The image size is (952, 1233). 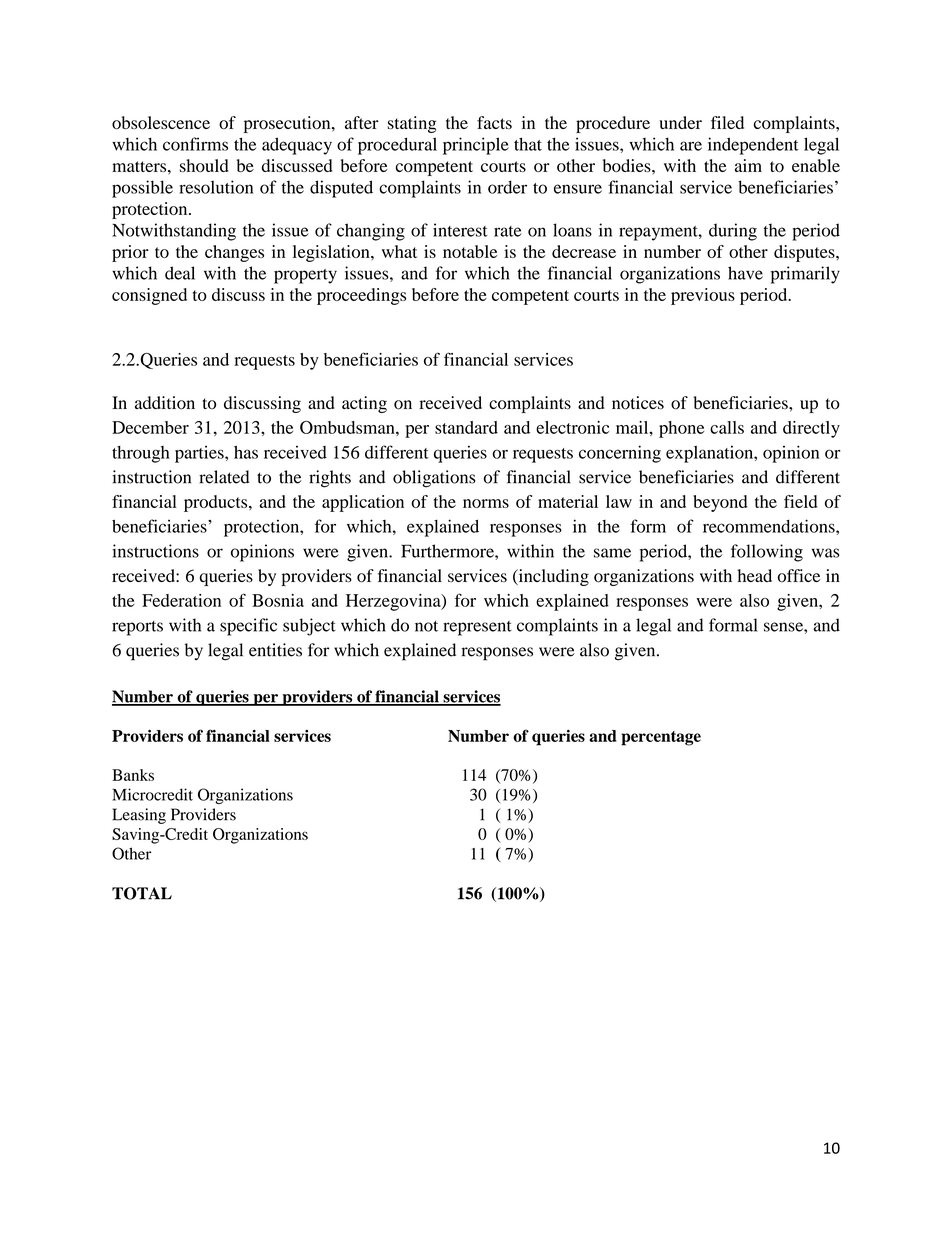 I want to click on percentage, so click(x=661, y=738).
